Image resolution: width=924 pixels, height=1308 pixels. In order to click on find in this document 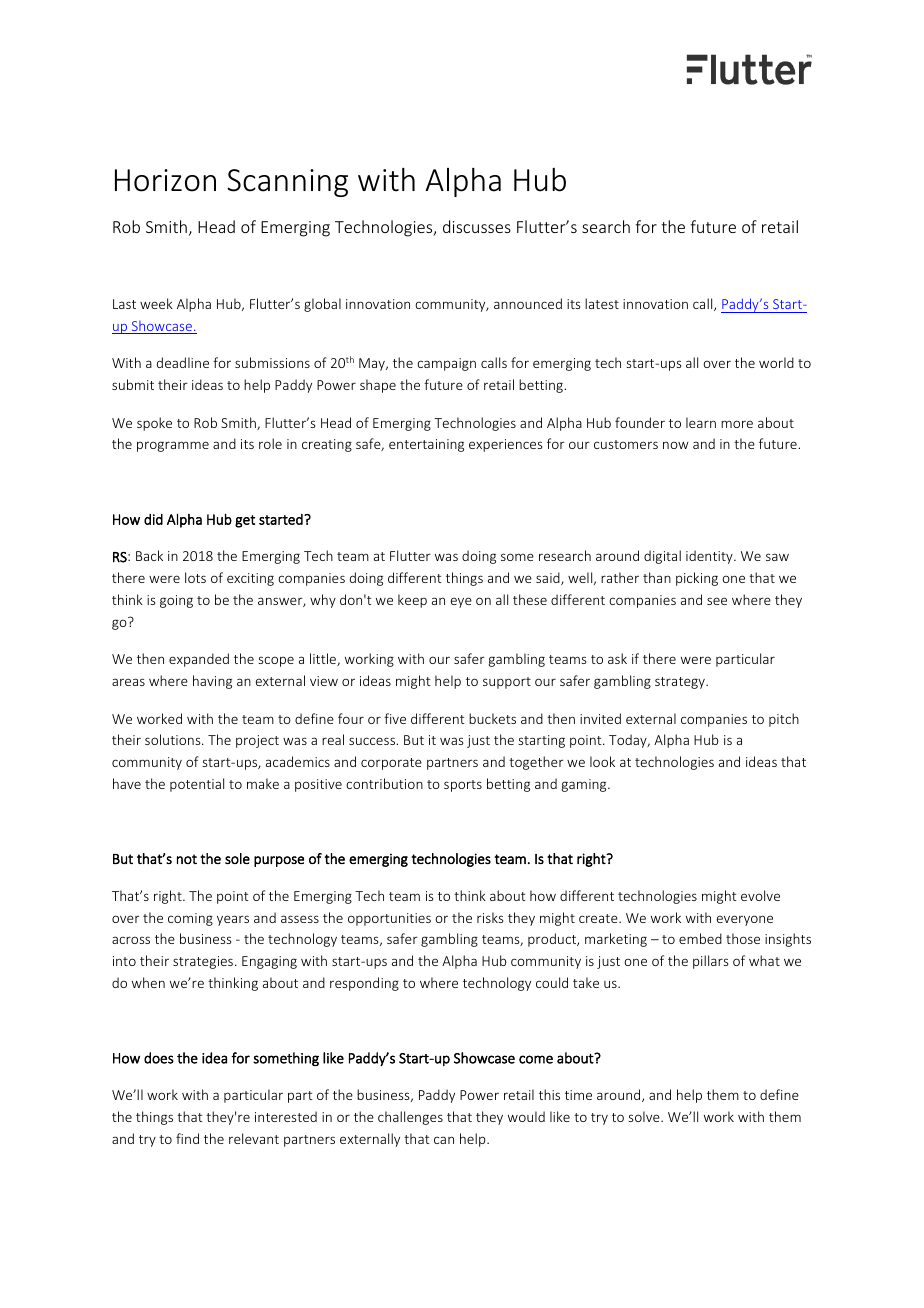, I will do `click(187, 1138)`.
